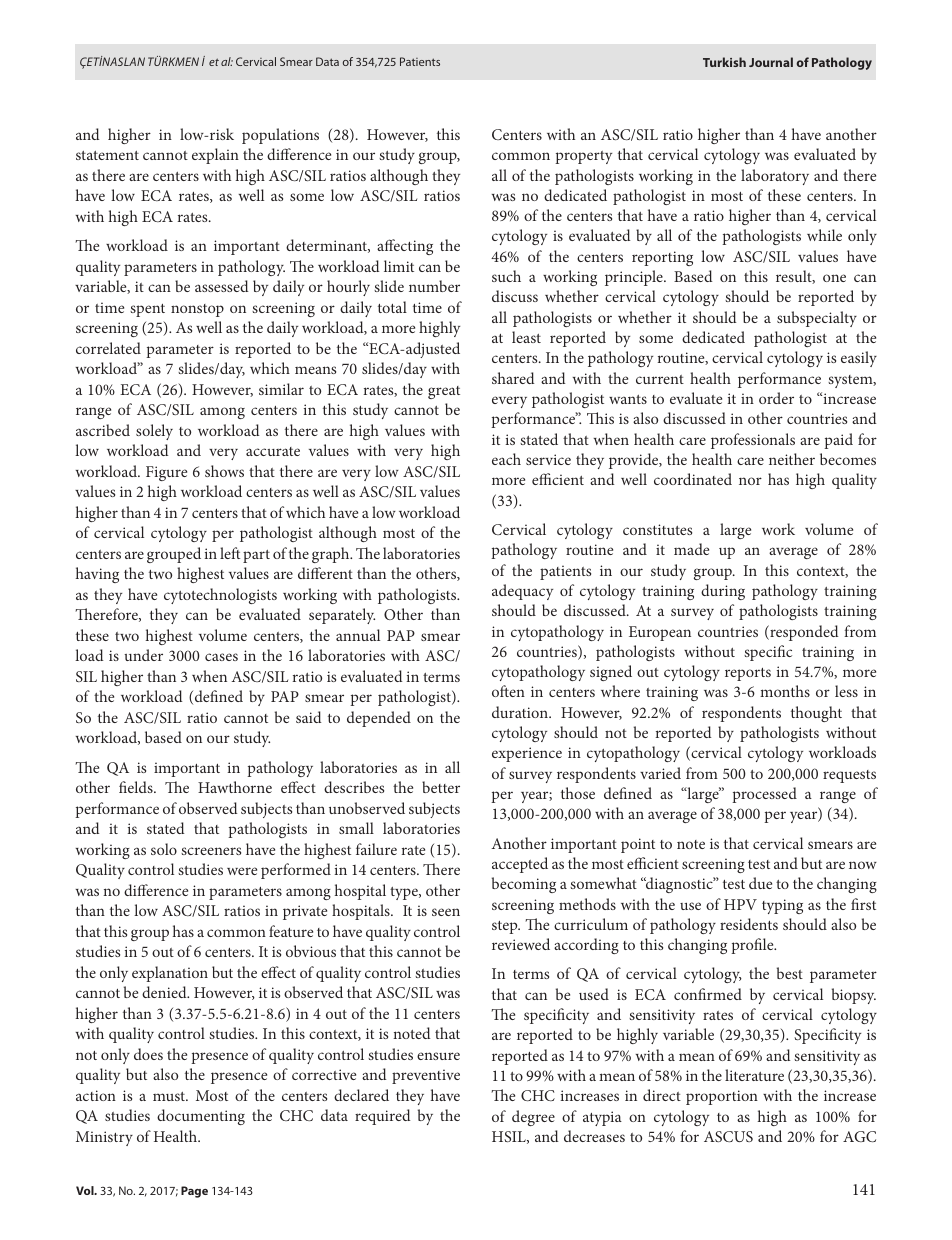  Describe the element at coordinates (859, 1136) in the image. I see `AGC` at that location.
